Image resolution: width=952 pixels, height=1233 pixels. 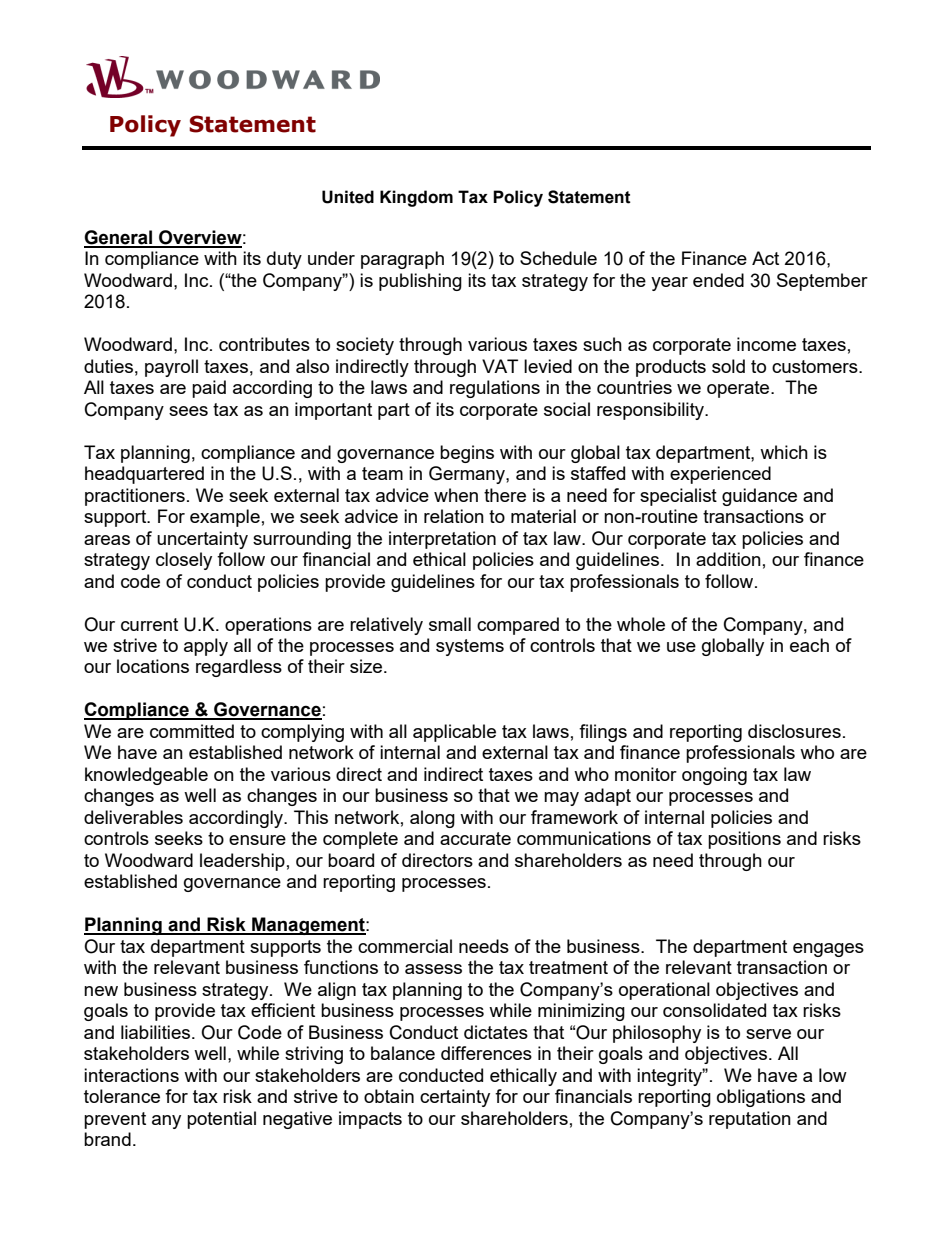 What do you see at coordinates (475, 838) in the image?
I see `accurate` at bounding box center [475, 838].
